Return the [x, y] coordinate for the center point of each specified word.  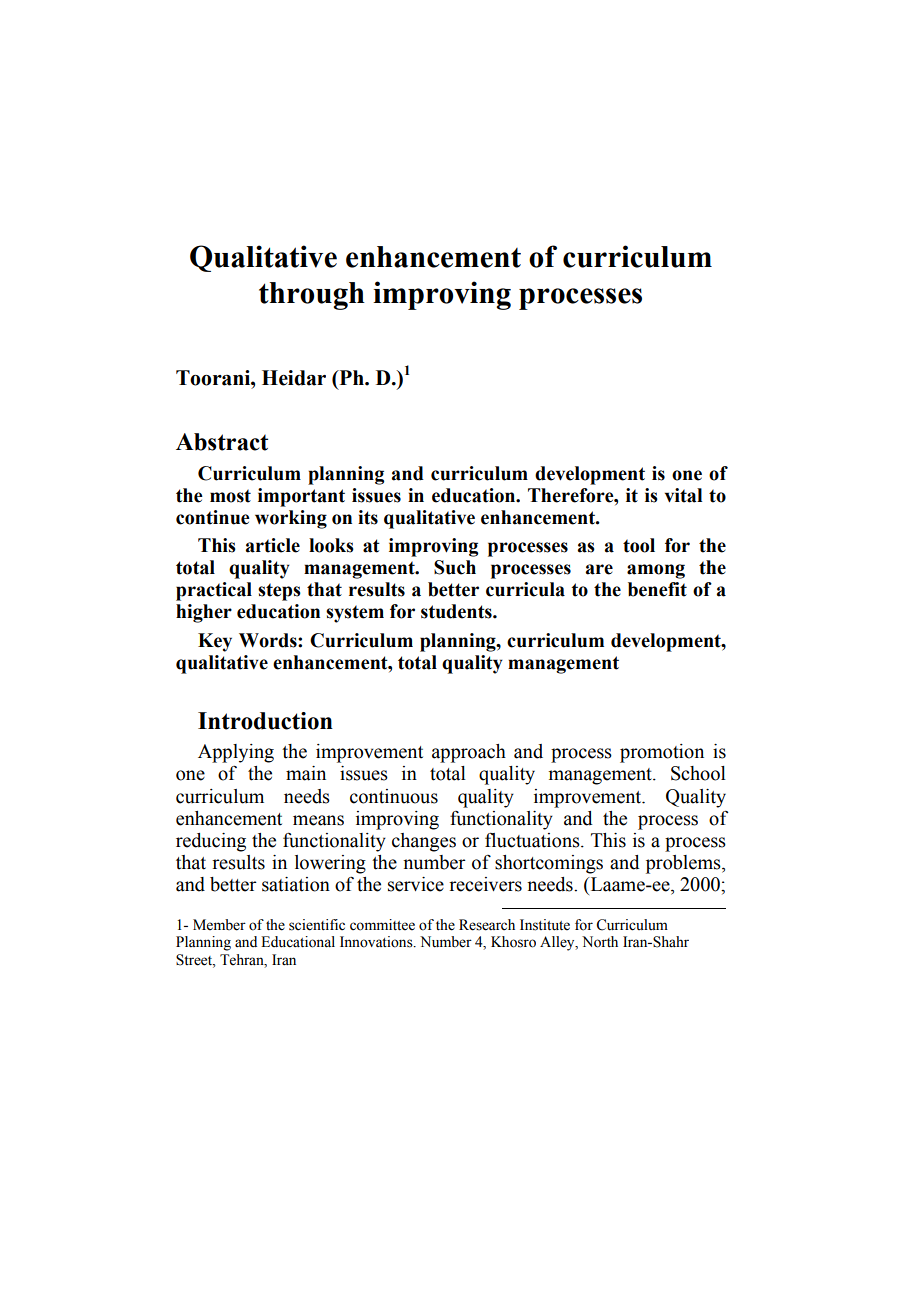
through [312, 296]
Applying [236, 753]
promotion [662, 753]
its [368, 517]
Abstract [222, 442]
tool [639, 545]
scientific [317, 925]
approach [469, 753]
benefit [657, 589]
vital [683, 495]
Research [487, 925]
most [230, 496]
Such [455, 567]
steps [279, 592]
